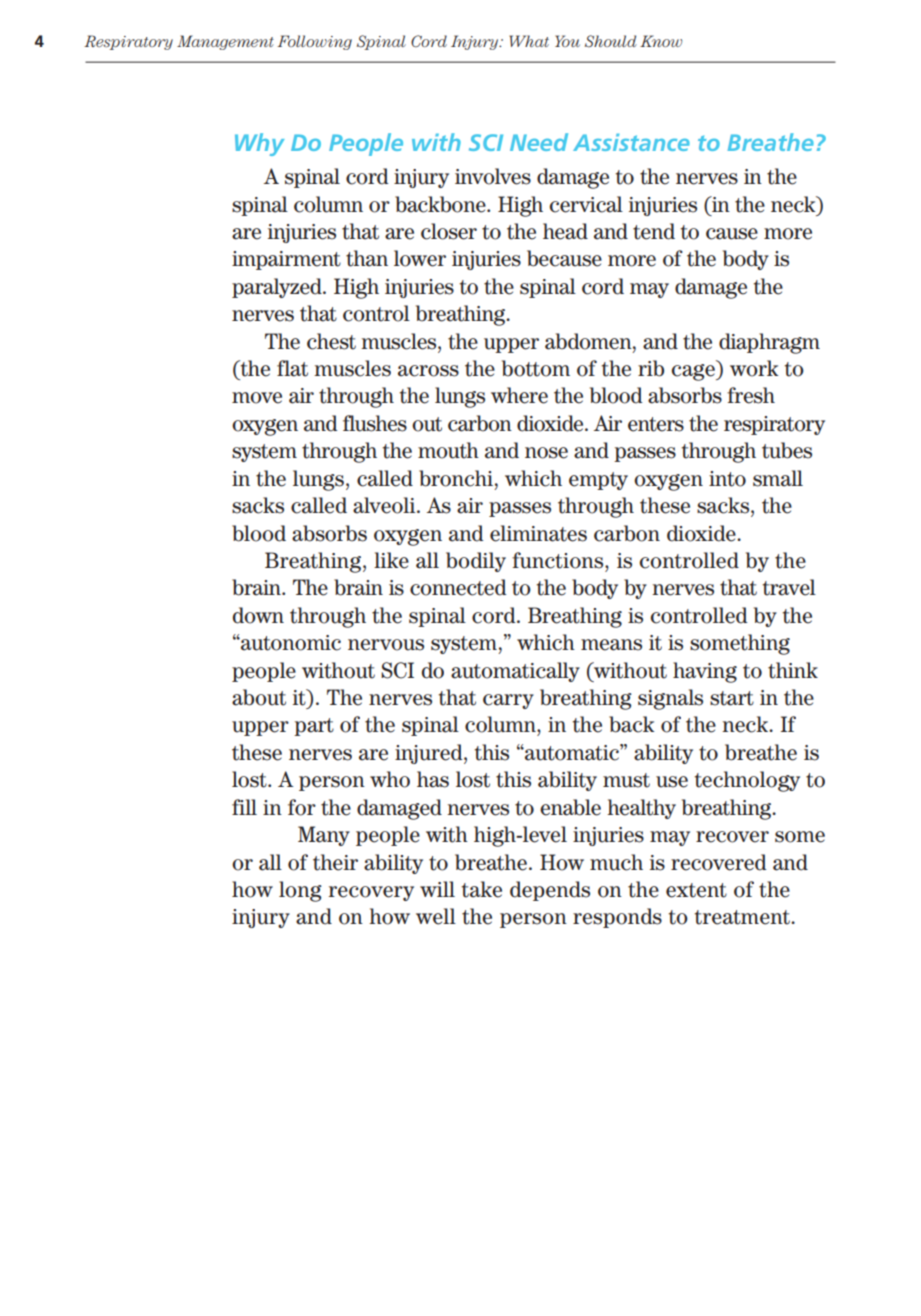 This screenshot has height=1316, width=921. Describe the element at coordinates (259, 697) in the screenshot. I see `about` at that location.
